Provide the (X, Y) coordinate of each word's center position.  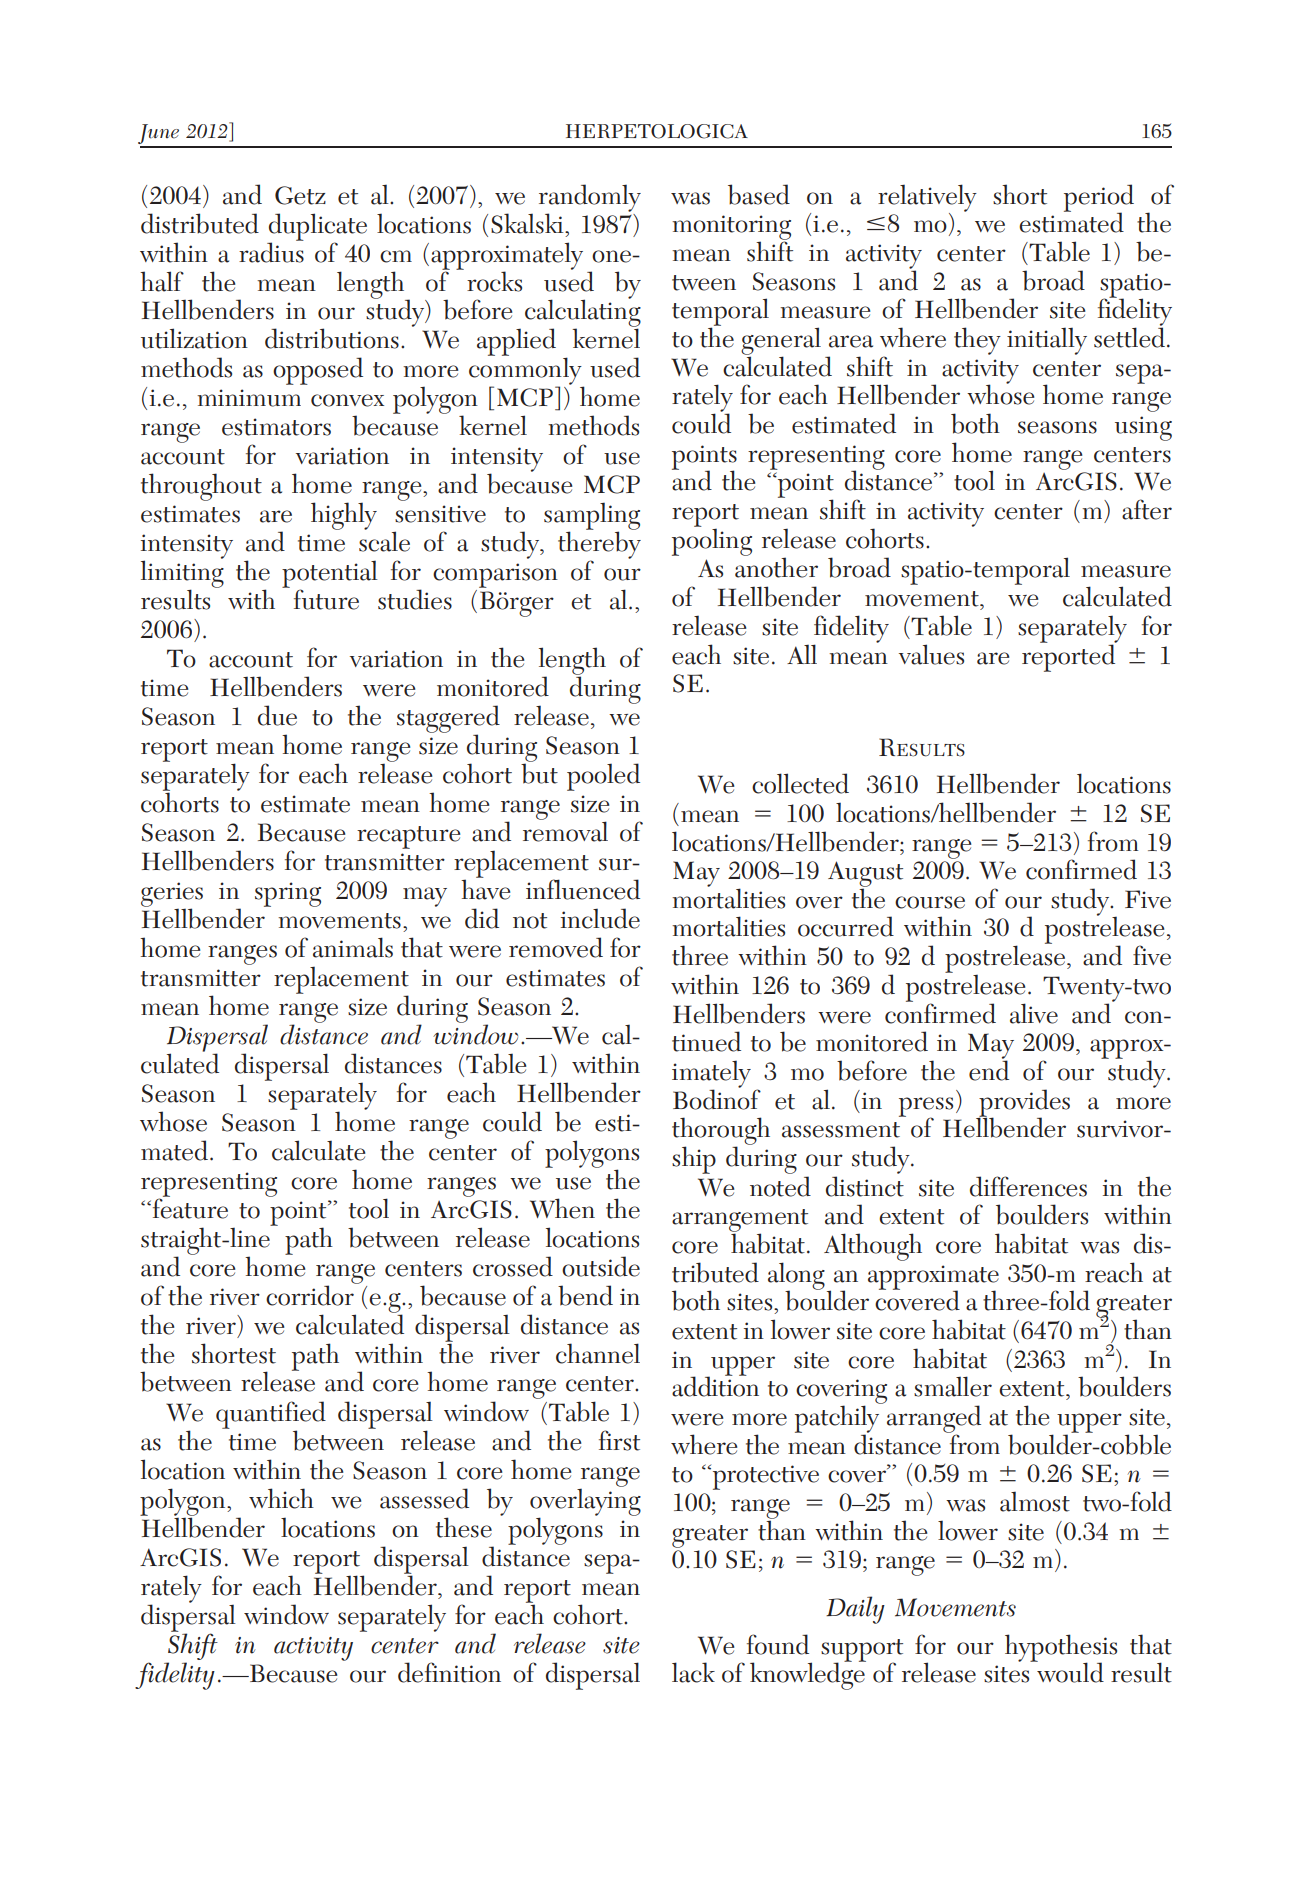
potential (330, 575)
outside (601, 1266)
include (600, 918)
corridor (311, 1294)
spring (288, 894)
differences (1028, 1186)
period (1099, 199)
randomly (590, 199)
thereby (599, 545)
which (281, 1498)
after (1147, 509)
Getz (300, 195)
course (930, 902)
